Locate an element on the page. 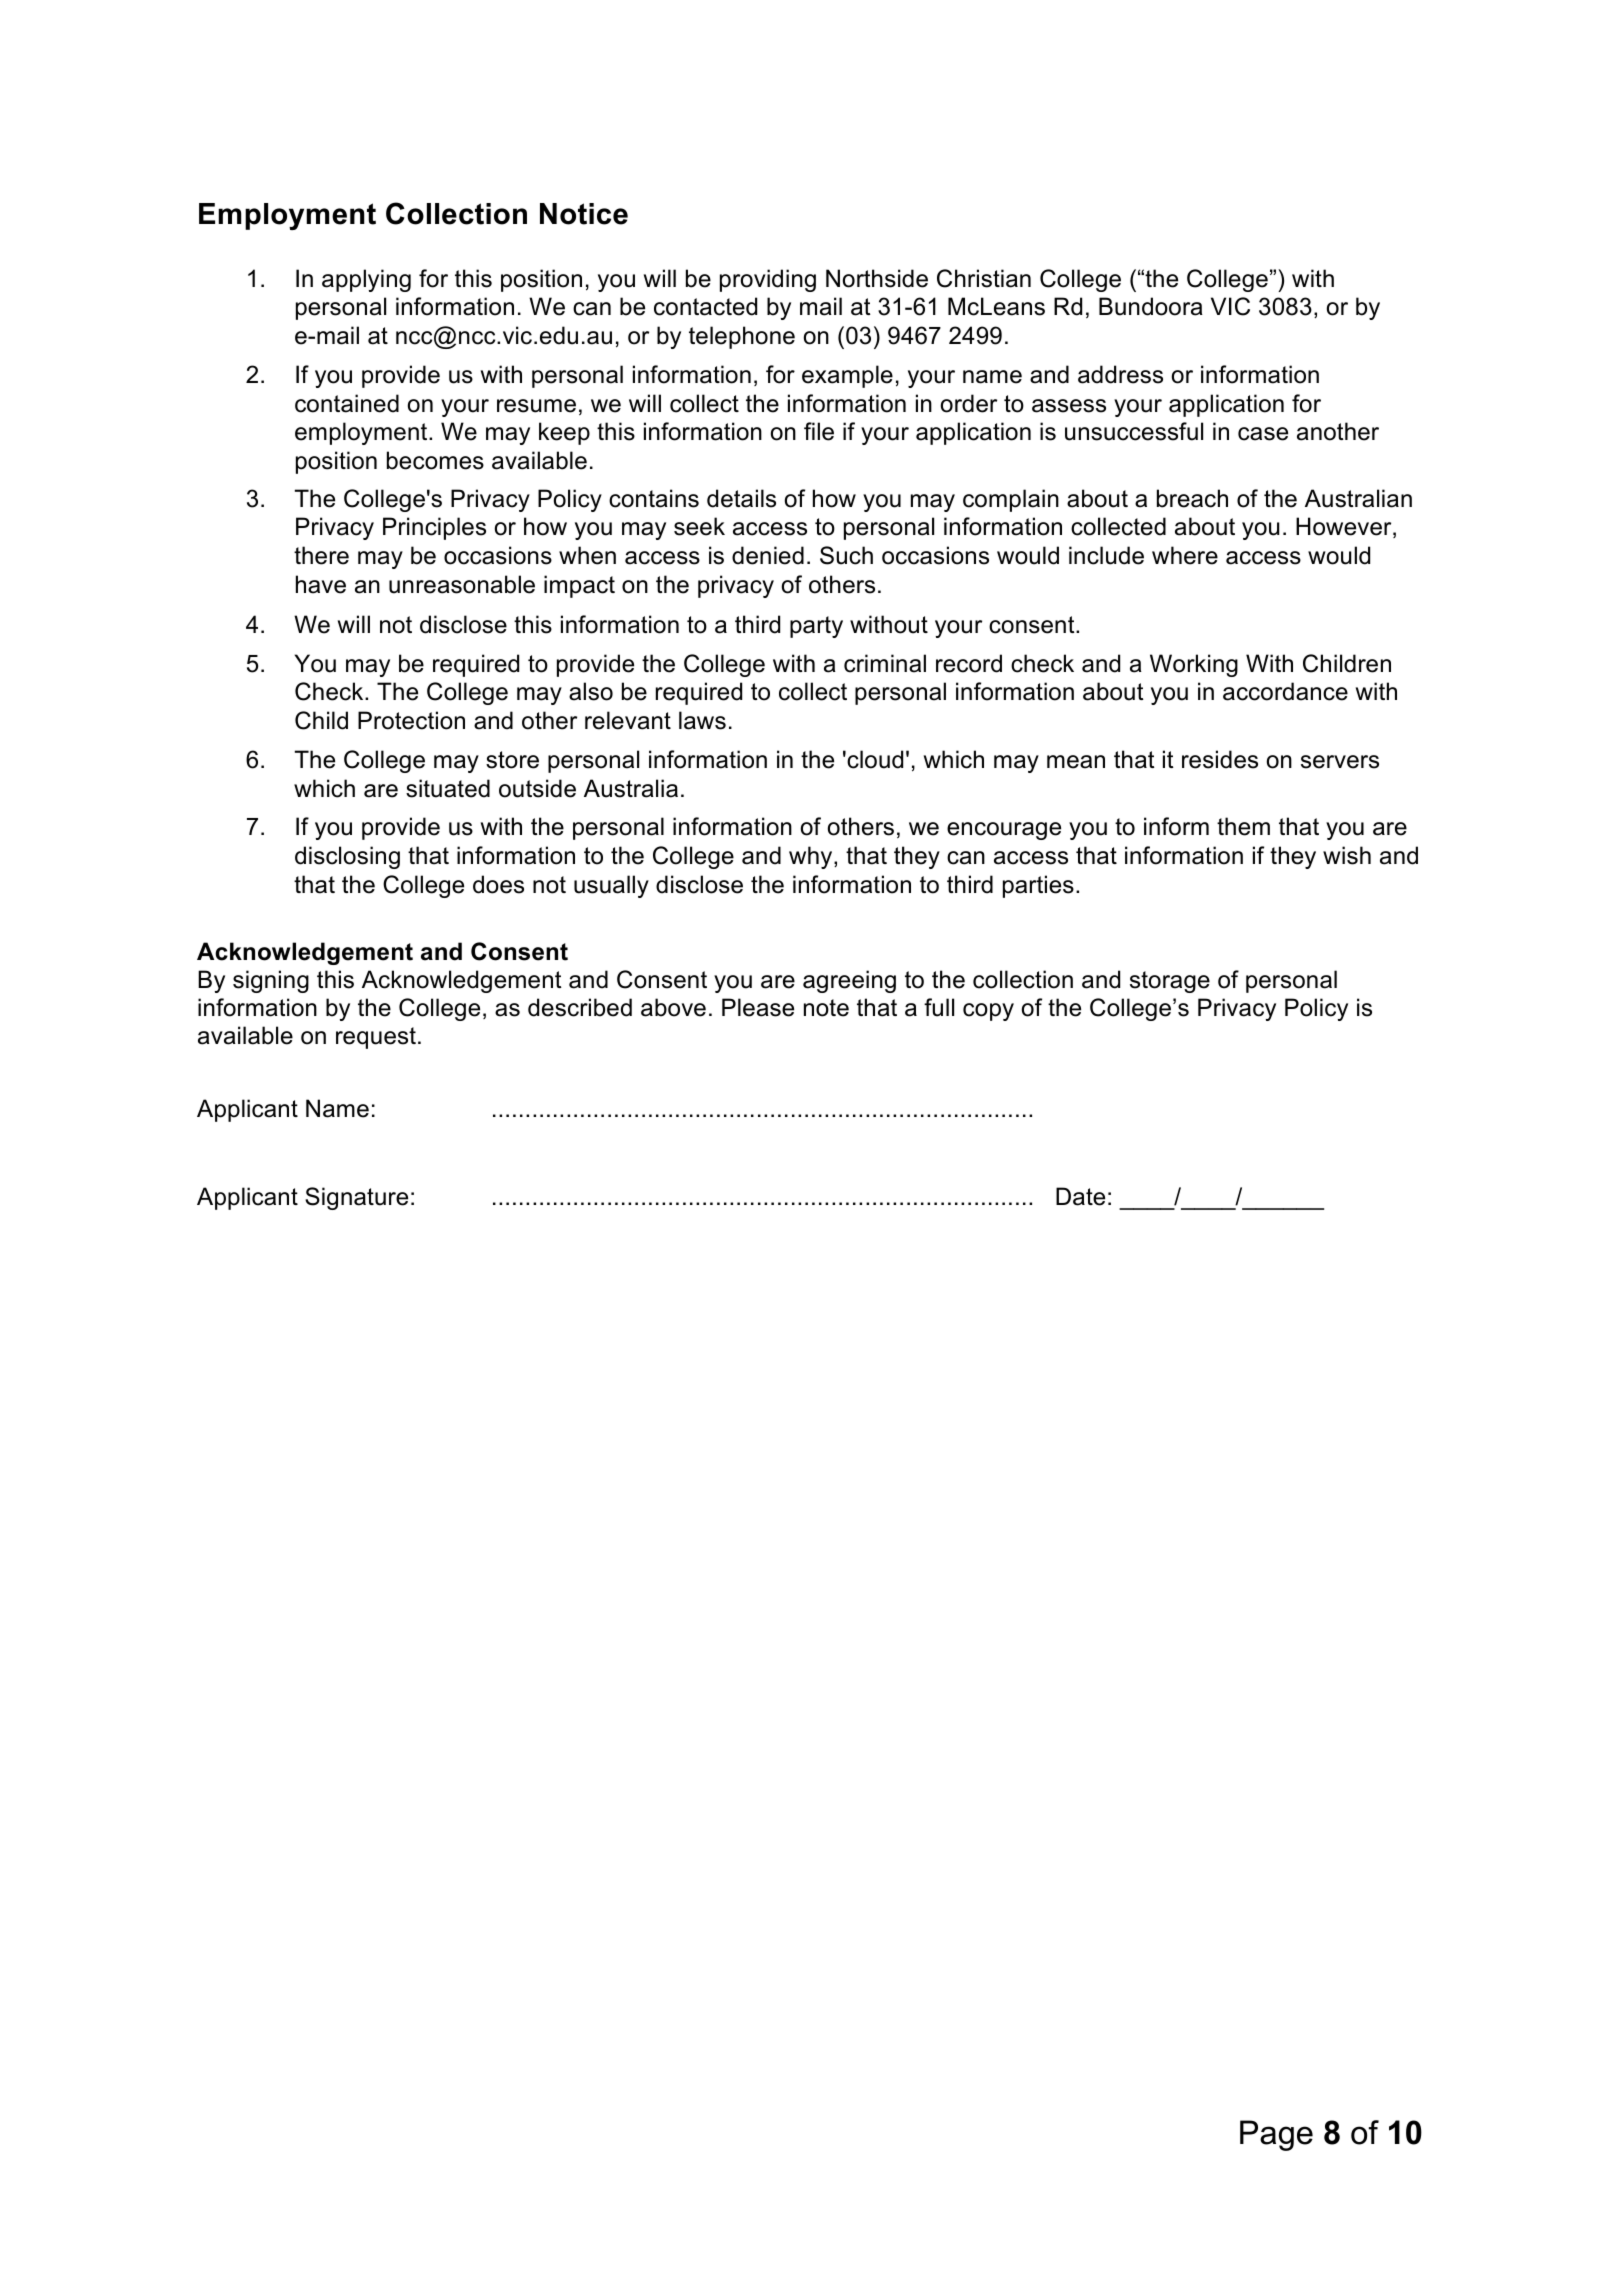  address is located at coordinates (1120, 374).
